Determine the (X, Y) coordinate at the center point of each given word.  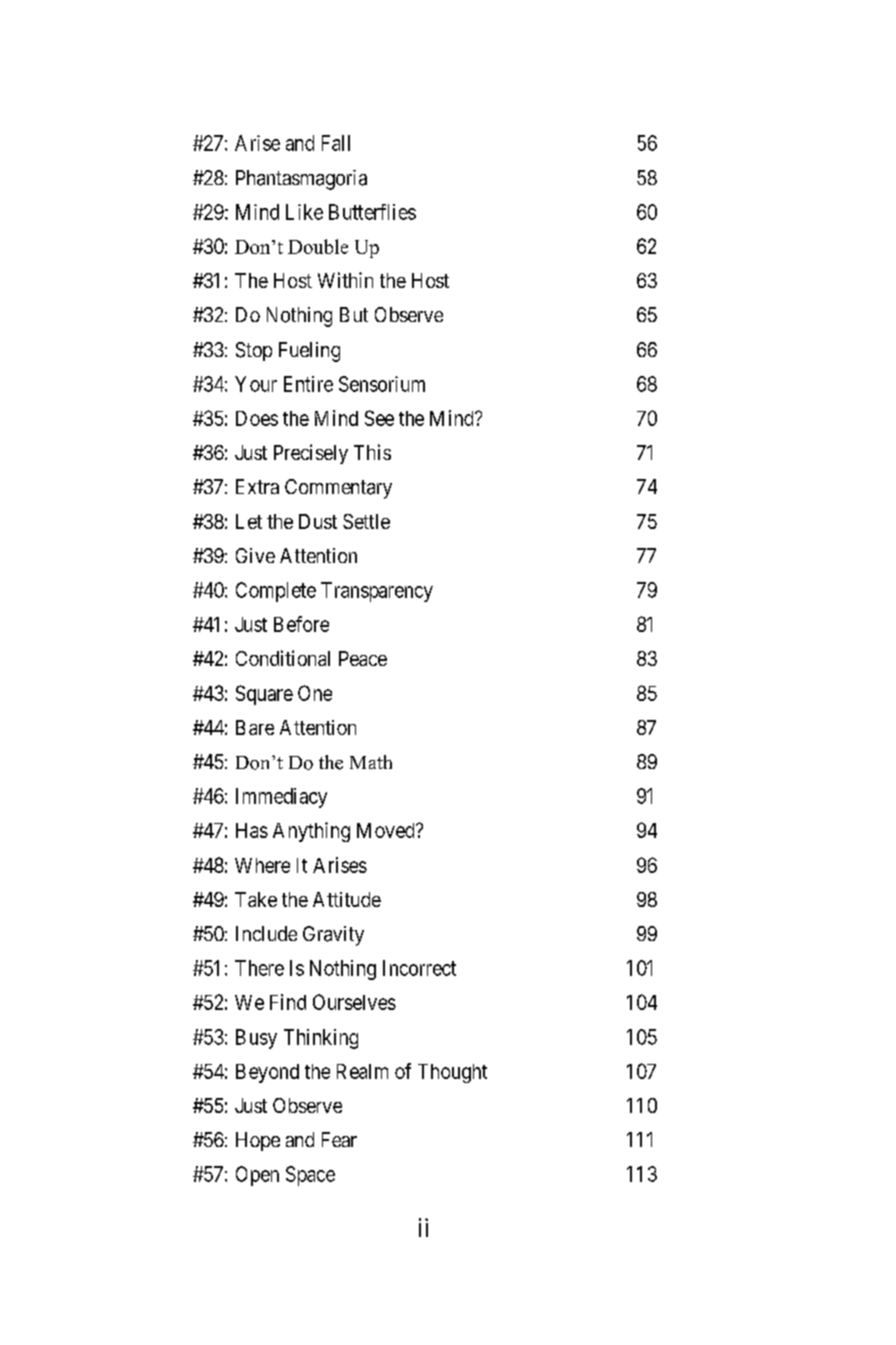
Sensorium (382, 384)
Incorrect (419, 968)
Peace (363, 658)
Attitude (347, 899)
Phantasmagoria (301, 180)
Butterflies (372, 212)
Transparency (377, 592)
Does (257, 418)
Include (266, 933)
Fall (336, 143)
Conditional (283, 658)
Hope (258, 1141)
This (372, 452)
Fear (339, 1139)
